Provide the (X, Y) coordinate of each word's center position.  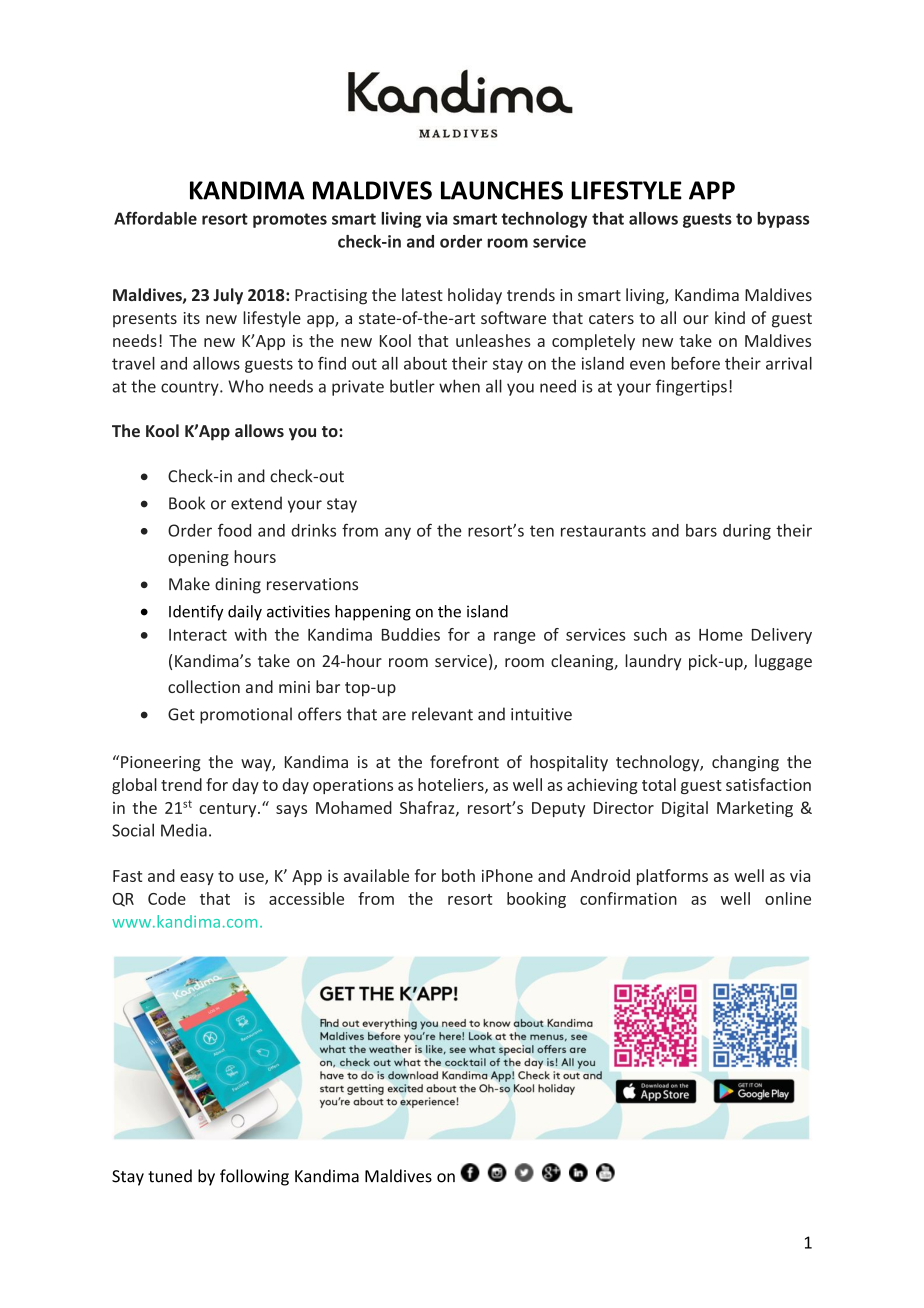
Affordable (155, 218)
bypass (783, 220)
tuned (170, 1176)
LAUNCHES (502, 190)
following (254, 1177)
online (788, 898)
